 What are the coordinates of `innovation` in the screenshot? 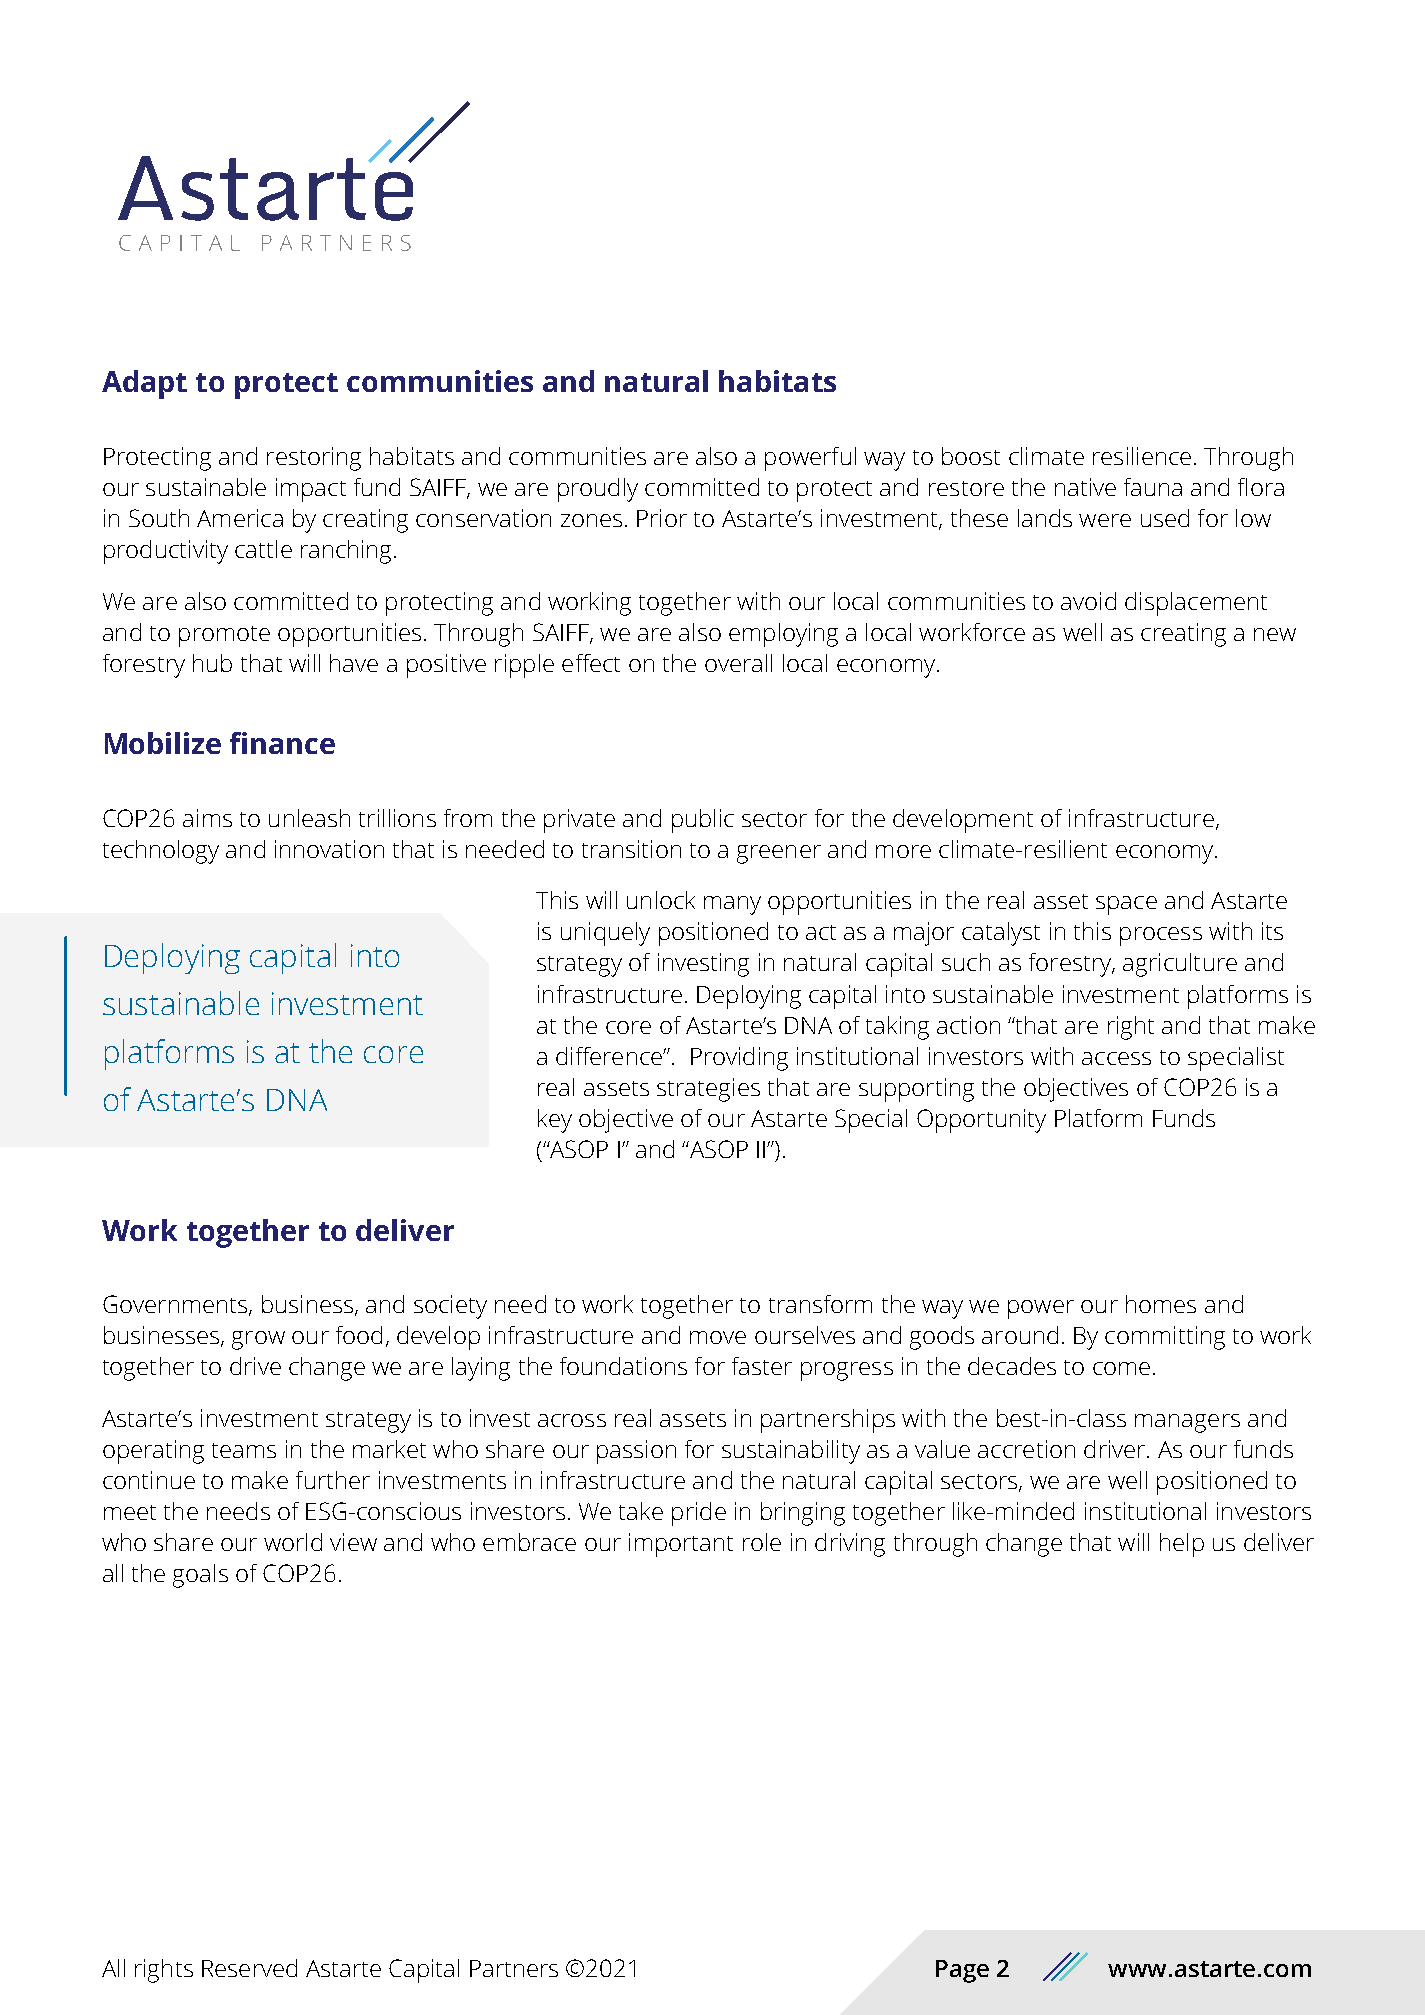 It's located at (329, 849).
